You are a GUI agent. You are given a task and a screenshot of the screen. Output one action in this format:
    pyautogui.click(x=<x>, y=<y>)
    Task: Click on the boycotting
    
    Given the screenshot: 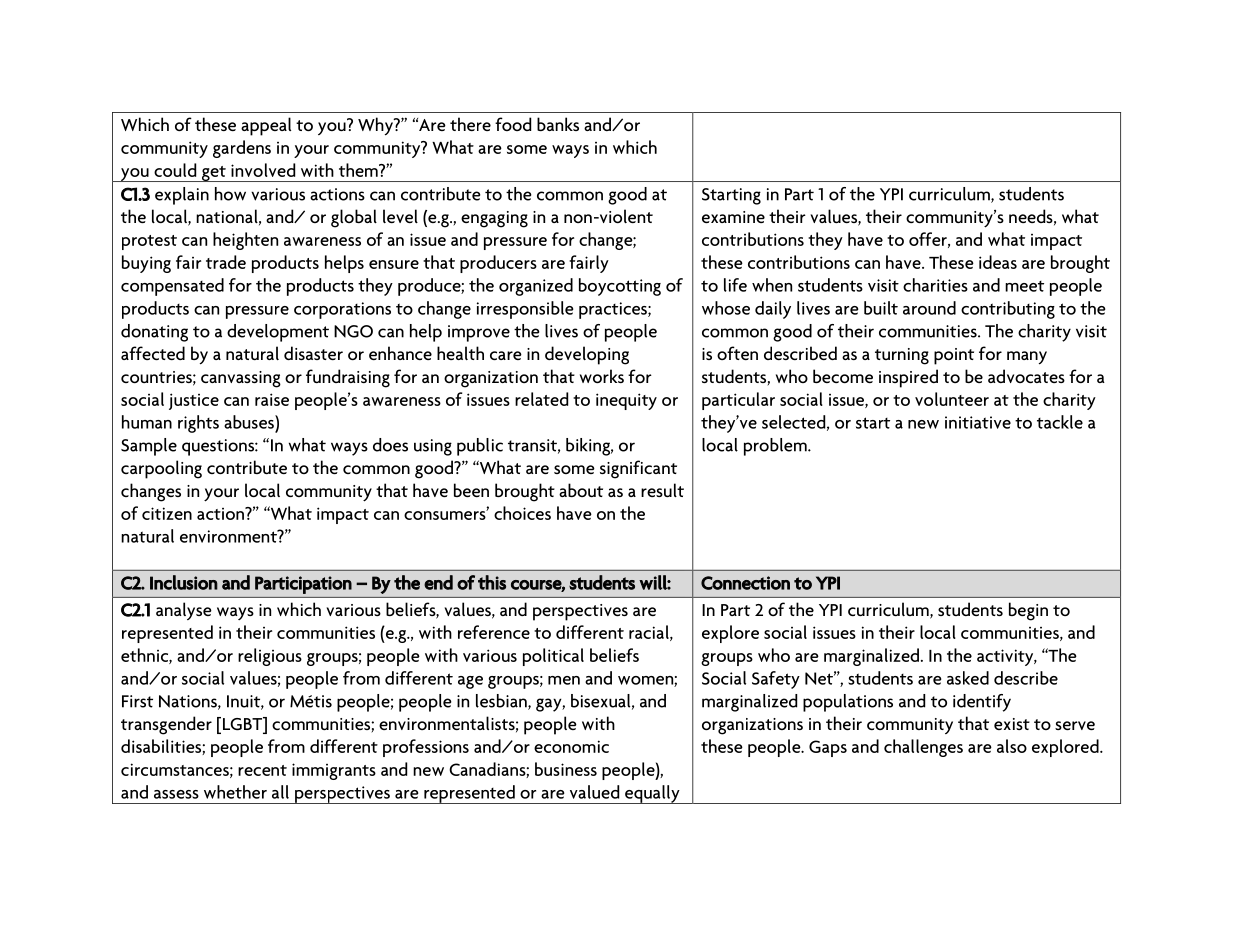 What is the action you would take?
    pyautogui.click(x=620, y=287)
